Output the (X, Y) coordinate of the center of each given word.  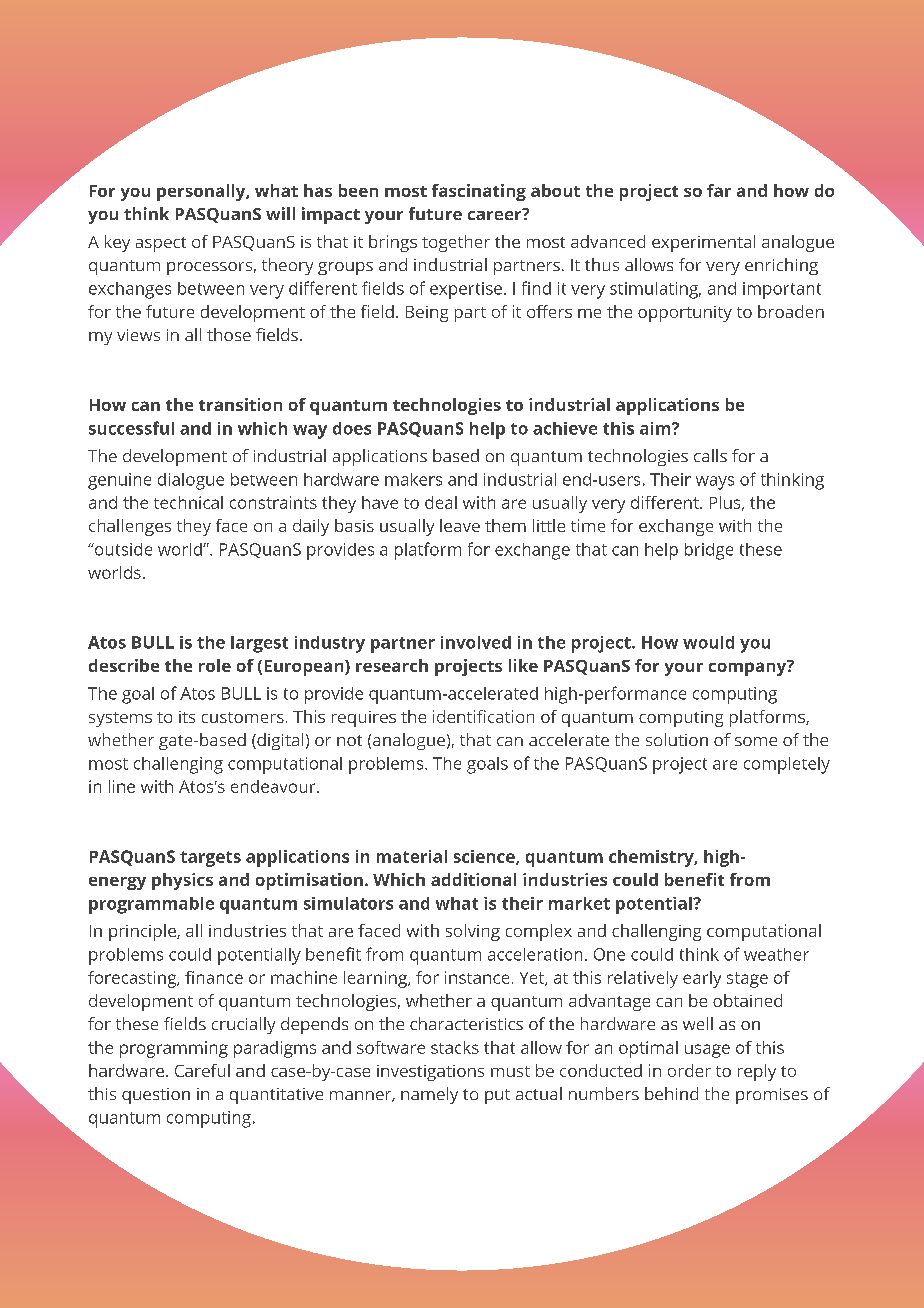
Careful (202, 1070)
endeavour (274, 786)
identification (483, 716)
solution (677, 739)
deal (441, 502)
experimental (703, 243)
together (456, 243)
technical (188, 502)
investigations (430, 1073)
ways (715, 483)
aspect (161, 244)
